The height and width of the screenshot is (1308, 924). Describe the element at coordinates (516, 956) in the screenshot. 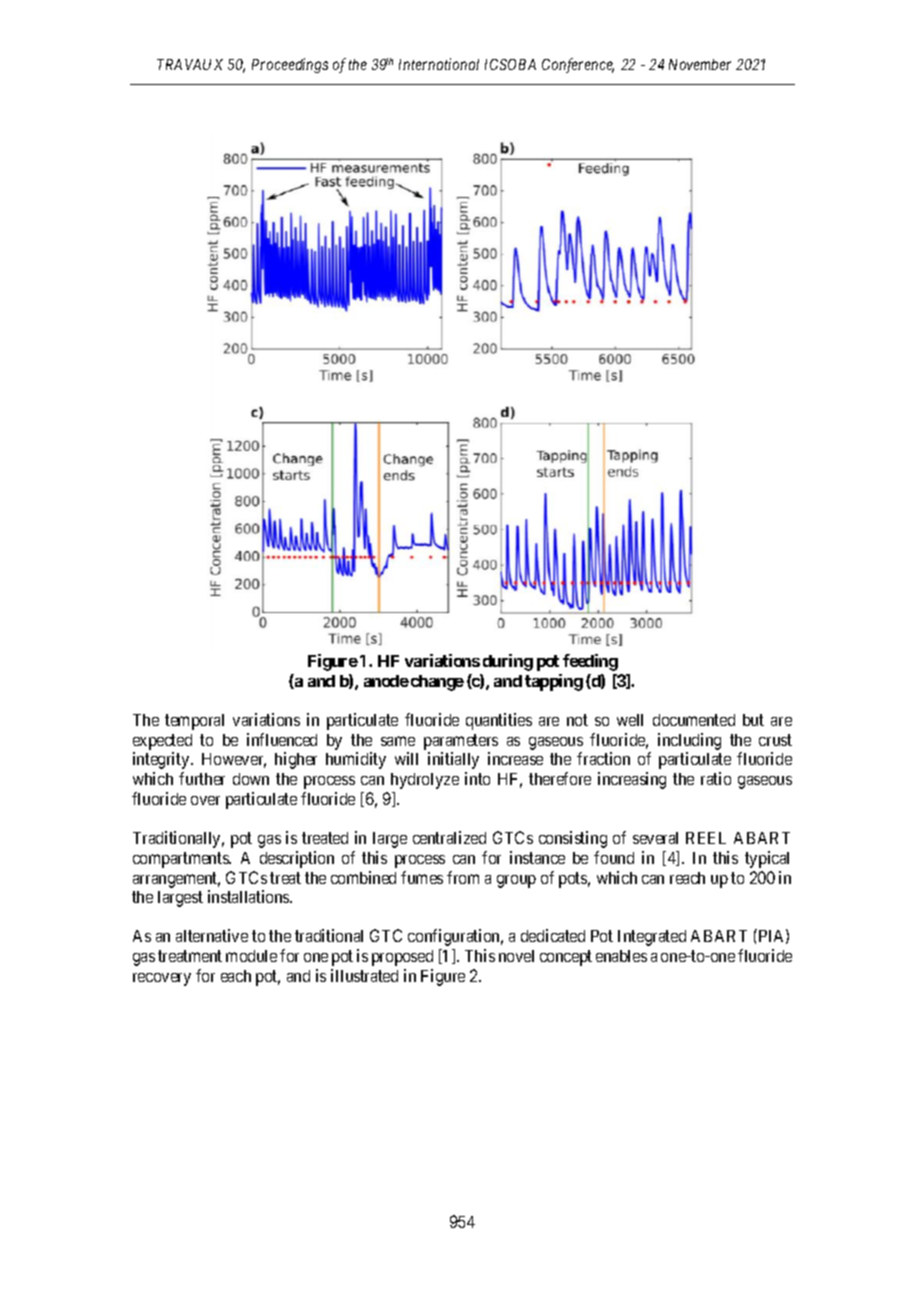

I see `novel` at that location.
